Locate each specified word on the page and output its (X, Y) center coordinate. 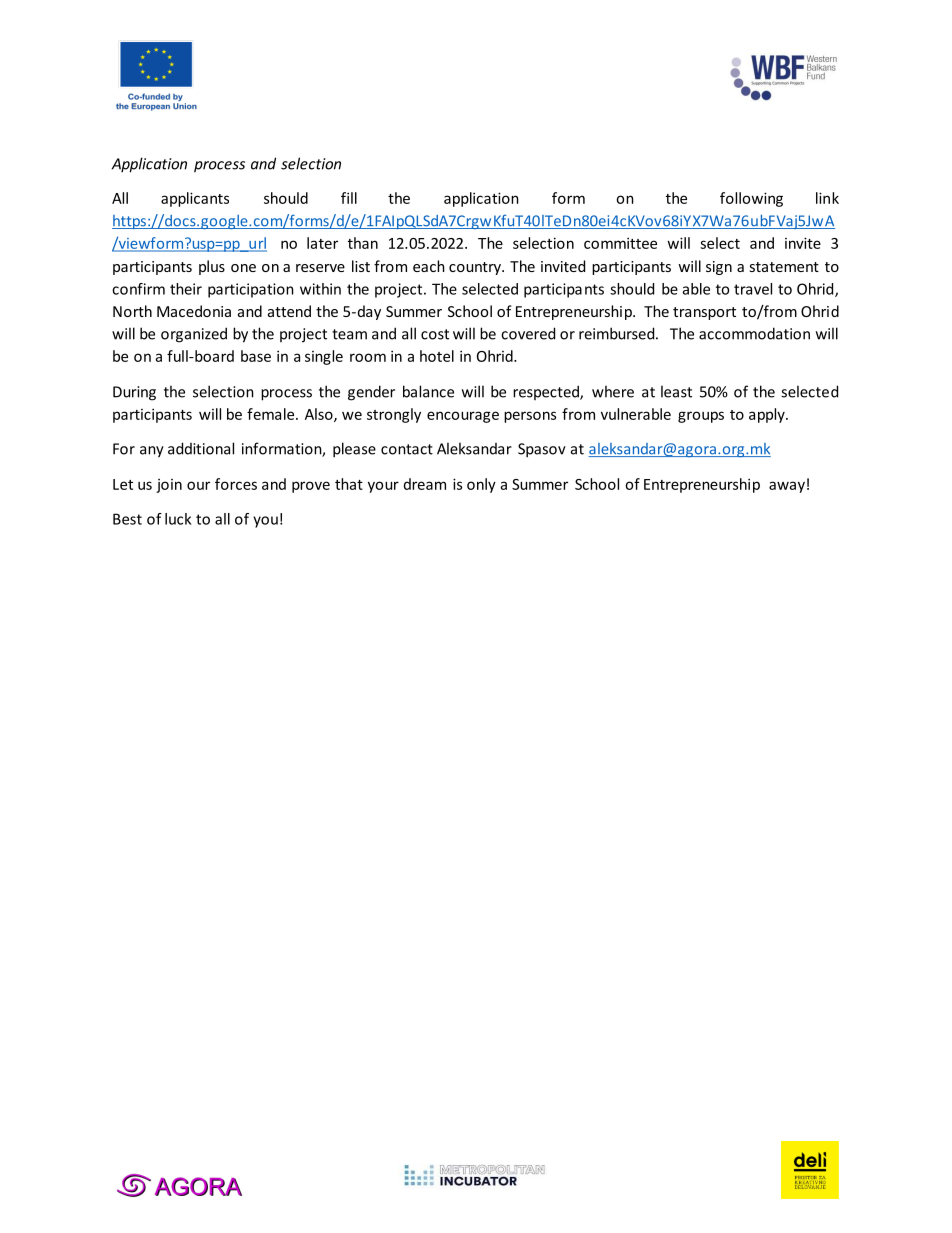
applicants (195, 199)
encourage (463, 417)
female (272, 414)
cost (435, 334)
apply (768, 415)
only (481, 485)
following (751, 199)
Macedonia (194, 311)
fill (349, 198)
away (787, 487)
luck (178, 519)
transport (704, 313)
